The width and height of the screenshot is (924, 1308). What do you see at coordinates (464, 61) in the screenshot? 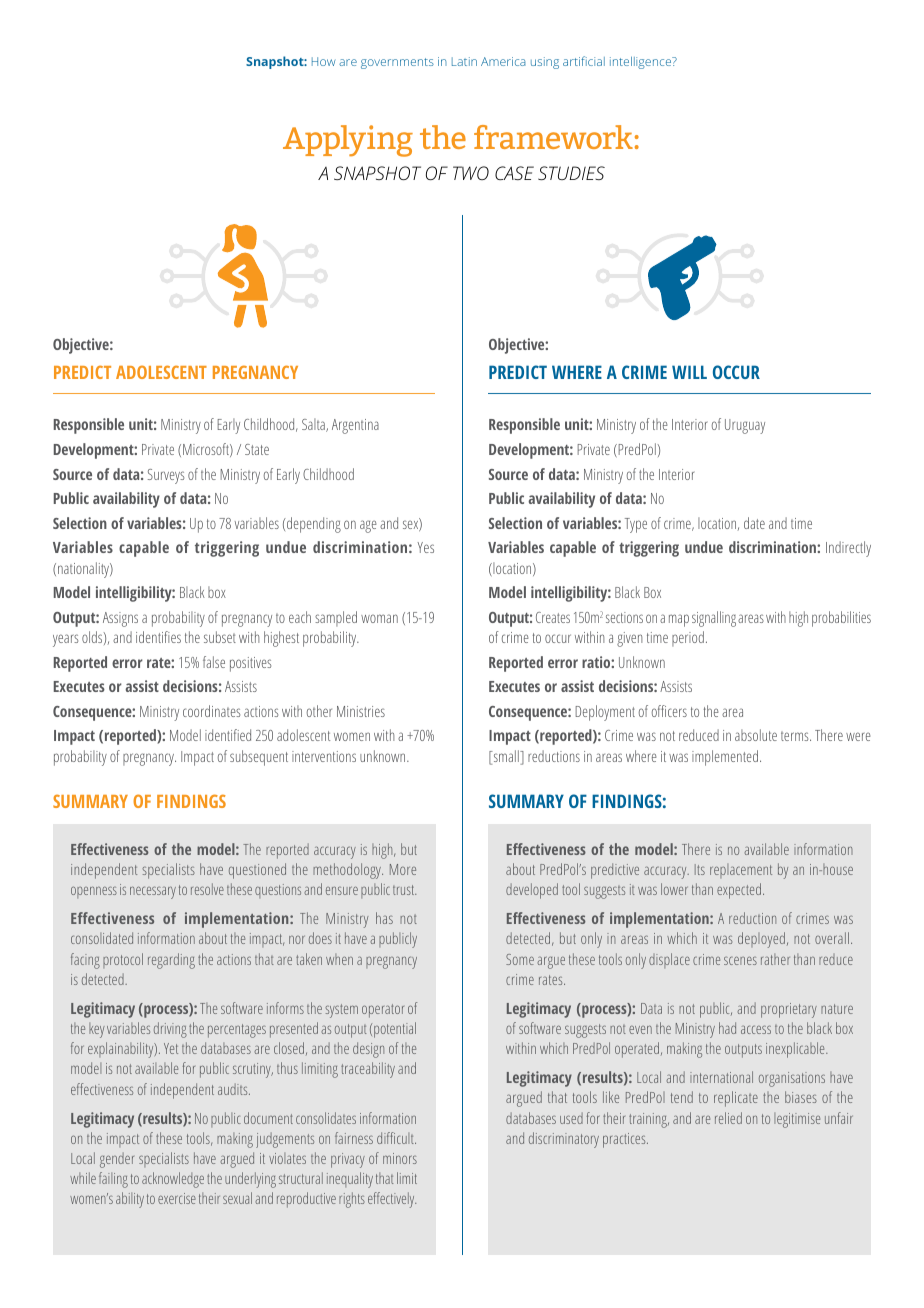
I see `Latin` at bounding box center [464, 61].
